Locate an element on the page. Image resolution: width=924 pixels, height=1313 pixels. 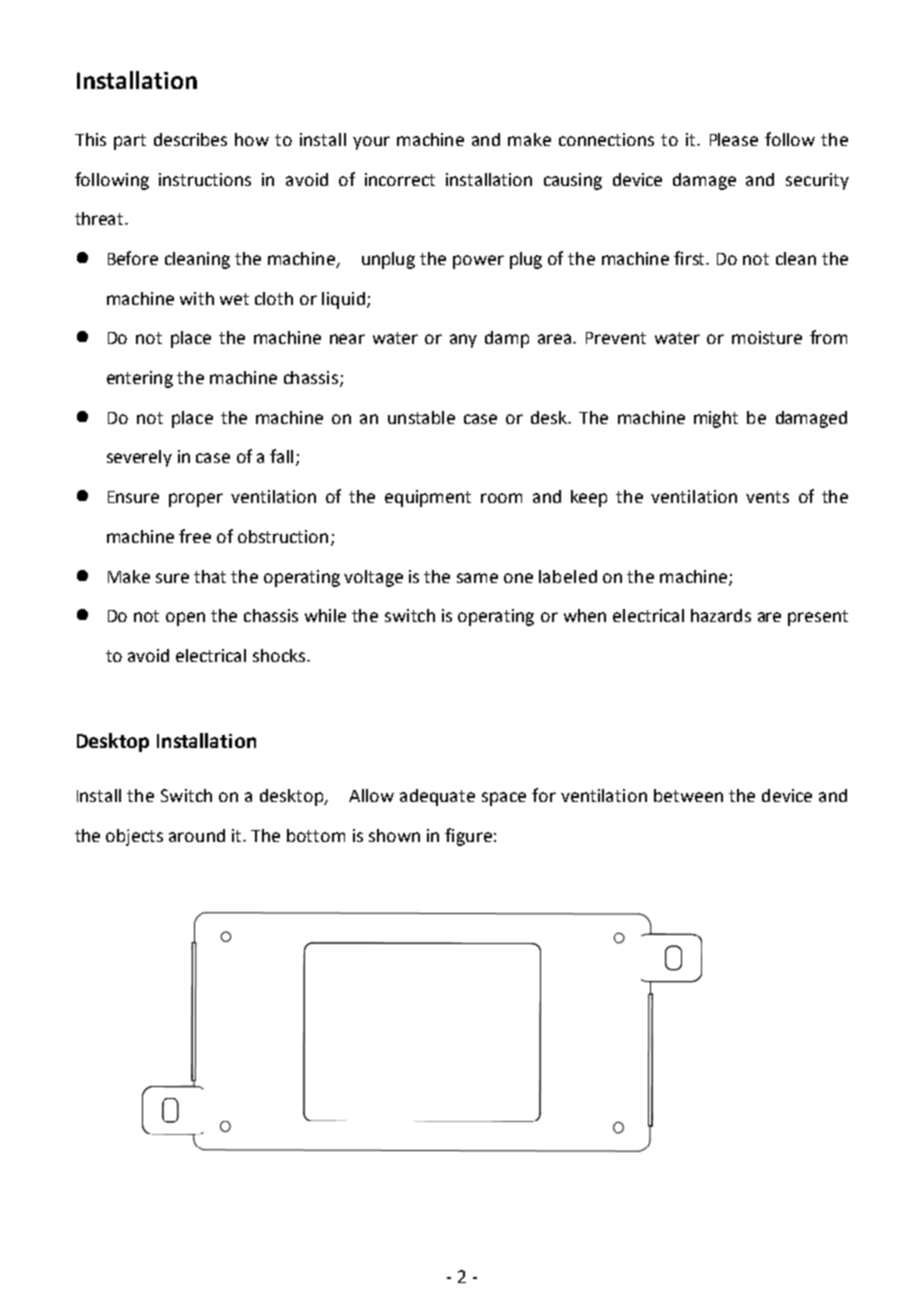
figure is located at coordinates (468, 837).
